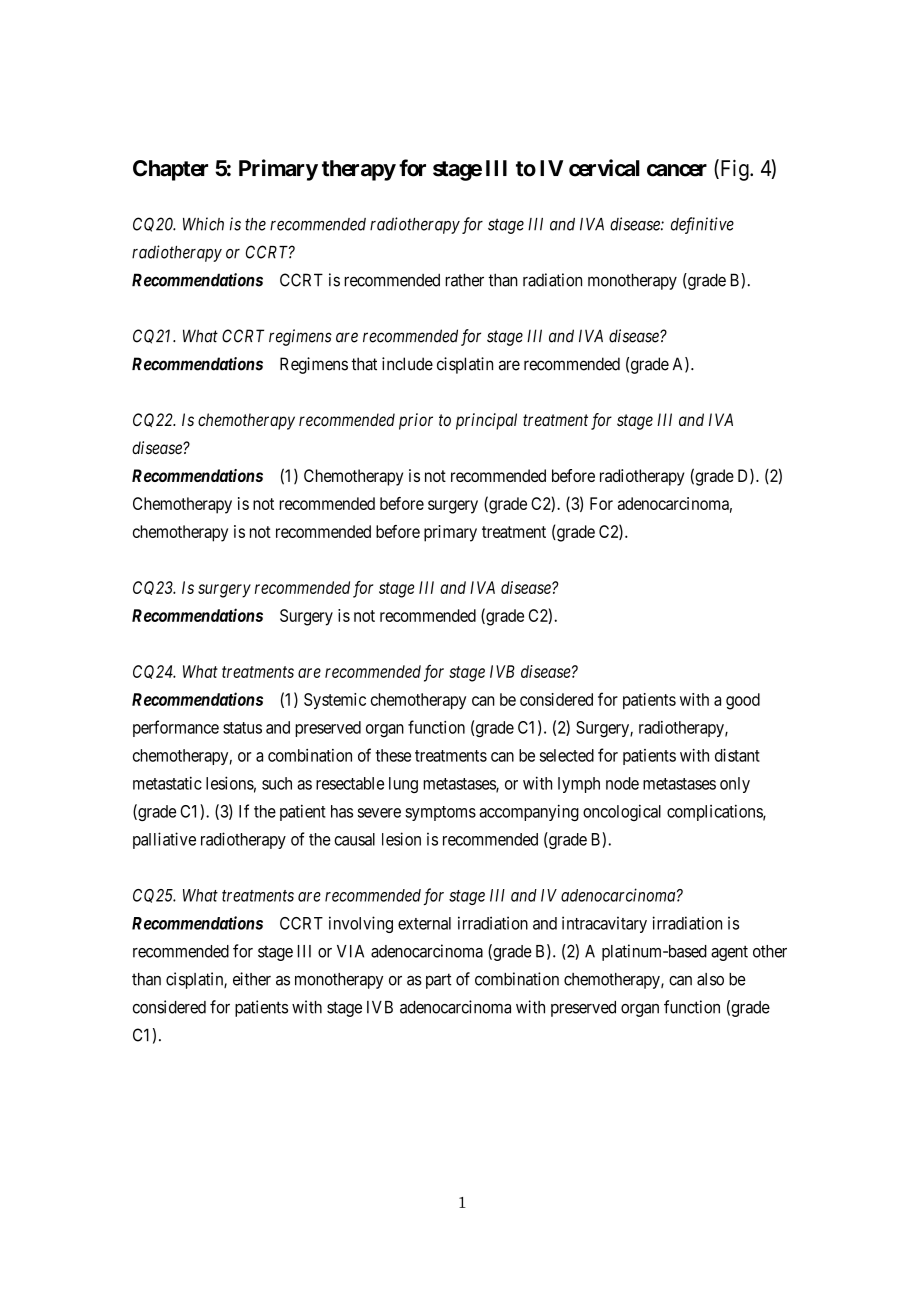 This image has width=924, height=1308. What do you see at coordinates (464, 280) in the image?
I see `rather` at bounding box center [464, 280].
